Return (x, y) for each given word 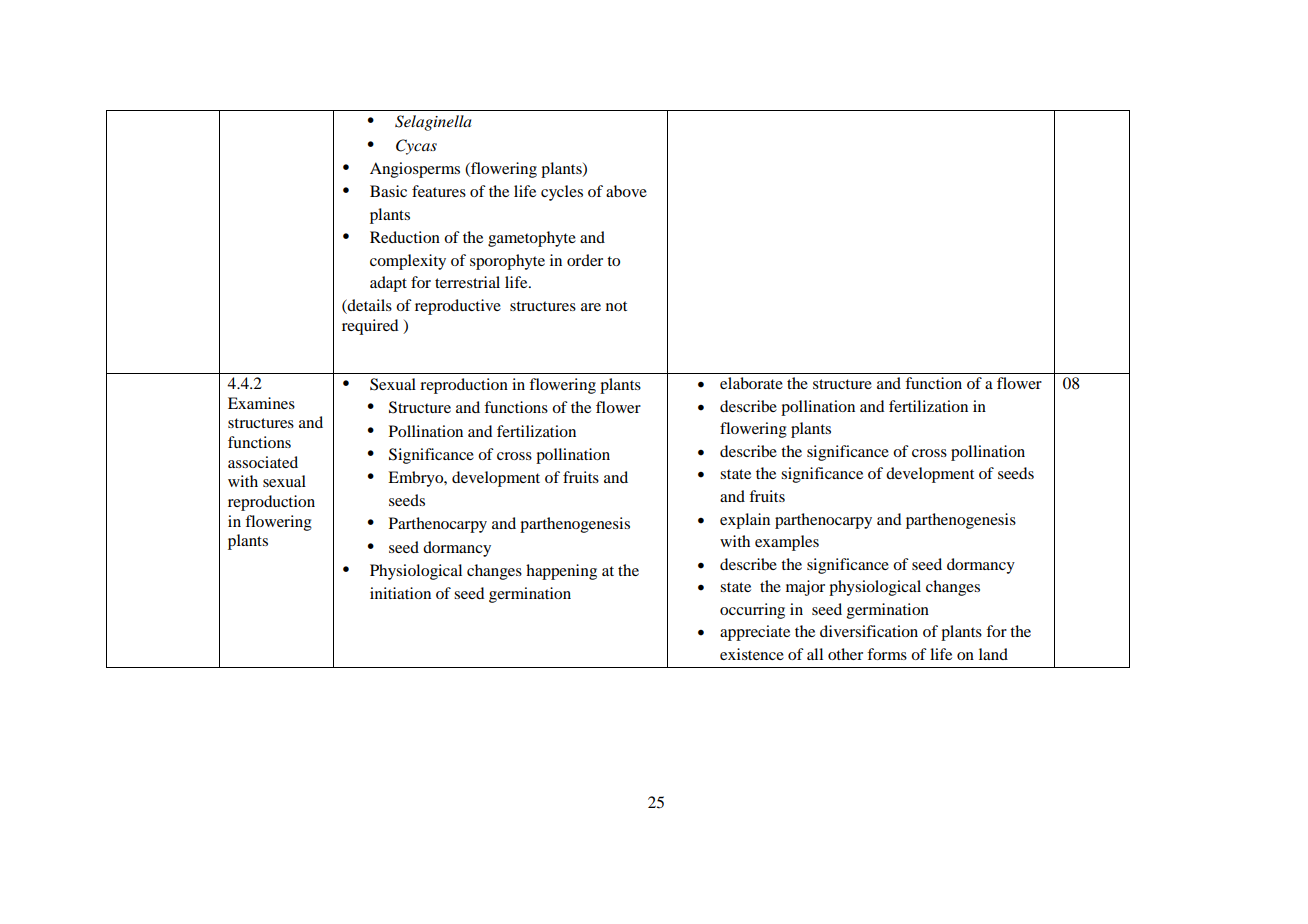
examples (787, 543)
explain (745, 521)
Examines (261, 403)
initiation (400, 593)
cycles (562, 193)
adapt (388, 284)
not (616, 306)
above (626, 191)
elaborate (751, 383)
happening (561, 572)
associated (263, 462)
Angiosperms (415, 170)
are (591, 307)
